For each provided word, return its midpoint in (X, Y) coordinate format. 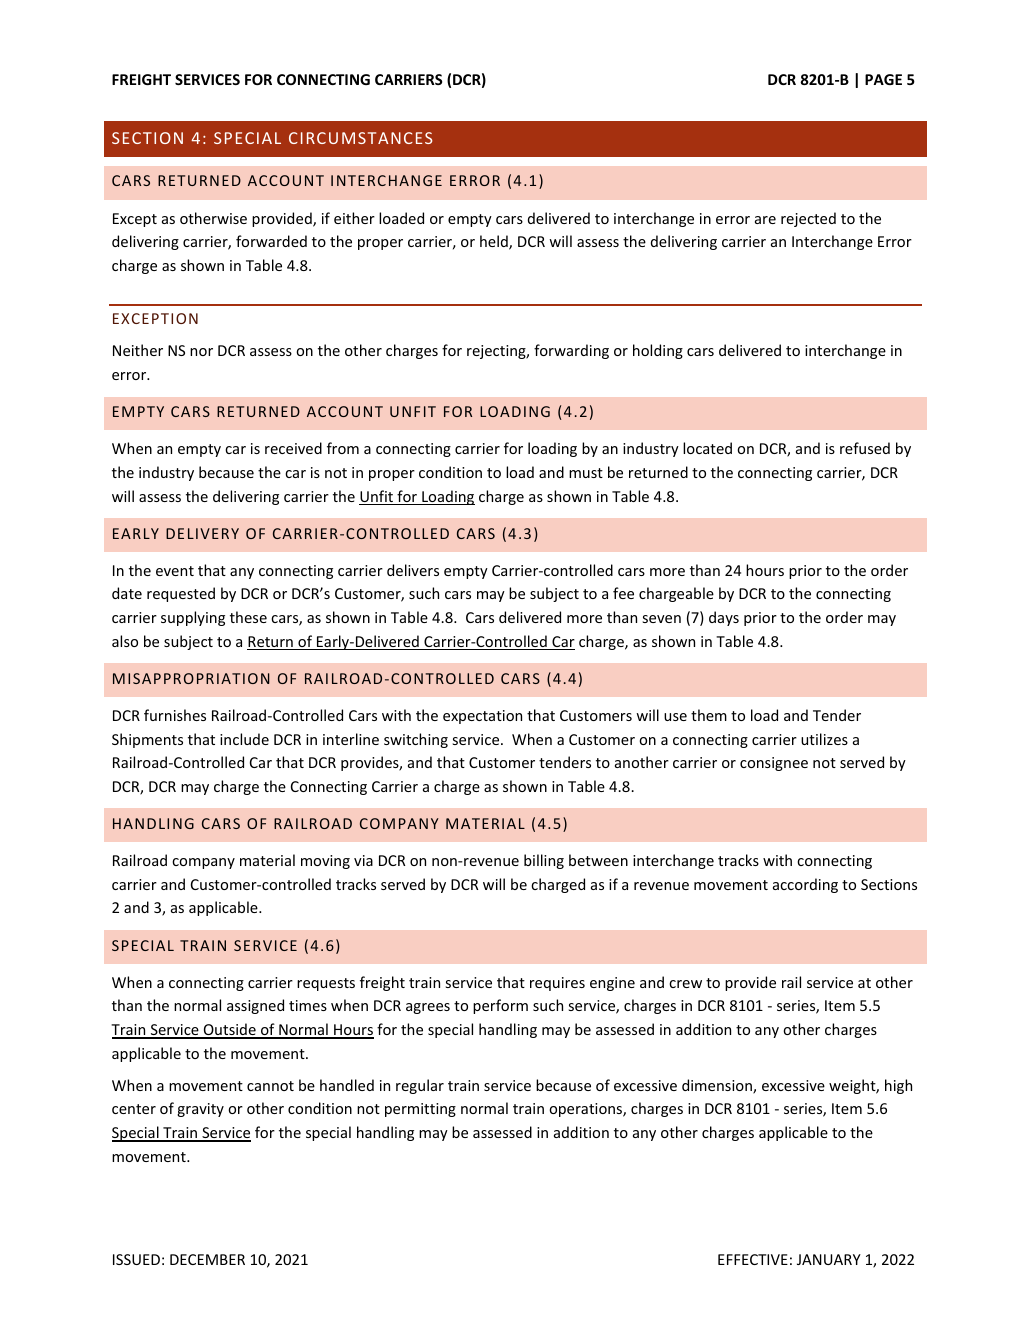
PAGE (883, 79)
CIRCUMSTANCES (360, 138)
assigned (255, 1006)
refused (865, 448)
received (293, 448)
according (805, 885)
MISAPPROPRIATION (191, 678)
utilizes (824, 739)
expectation (482, 717)
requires (557, 984)
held (495, 242)
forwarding (571, 351)
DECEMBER (207, 1259)
